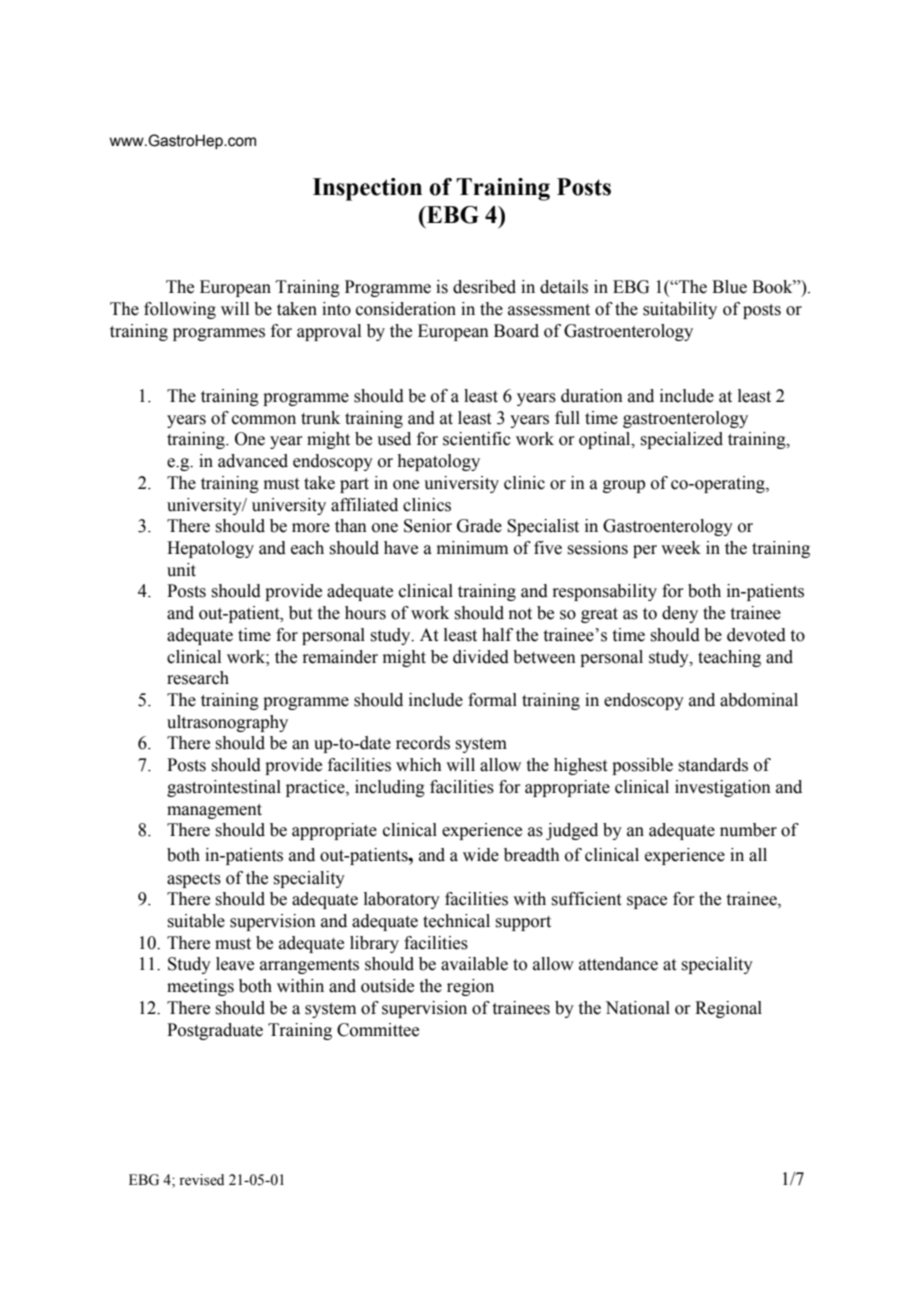 Image resolution: width=924 pixels, height=1308 pixels. Describe the element at coordinates (759, 700) in the screenshot. I see `abdominal` at that location.
